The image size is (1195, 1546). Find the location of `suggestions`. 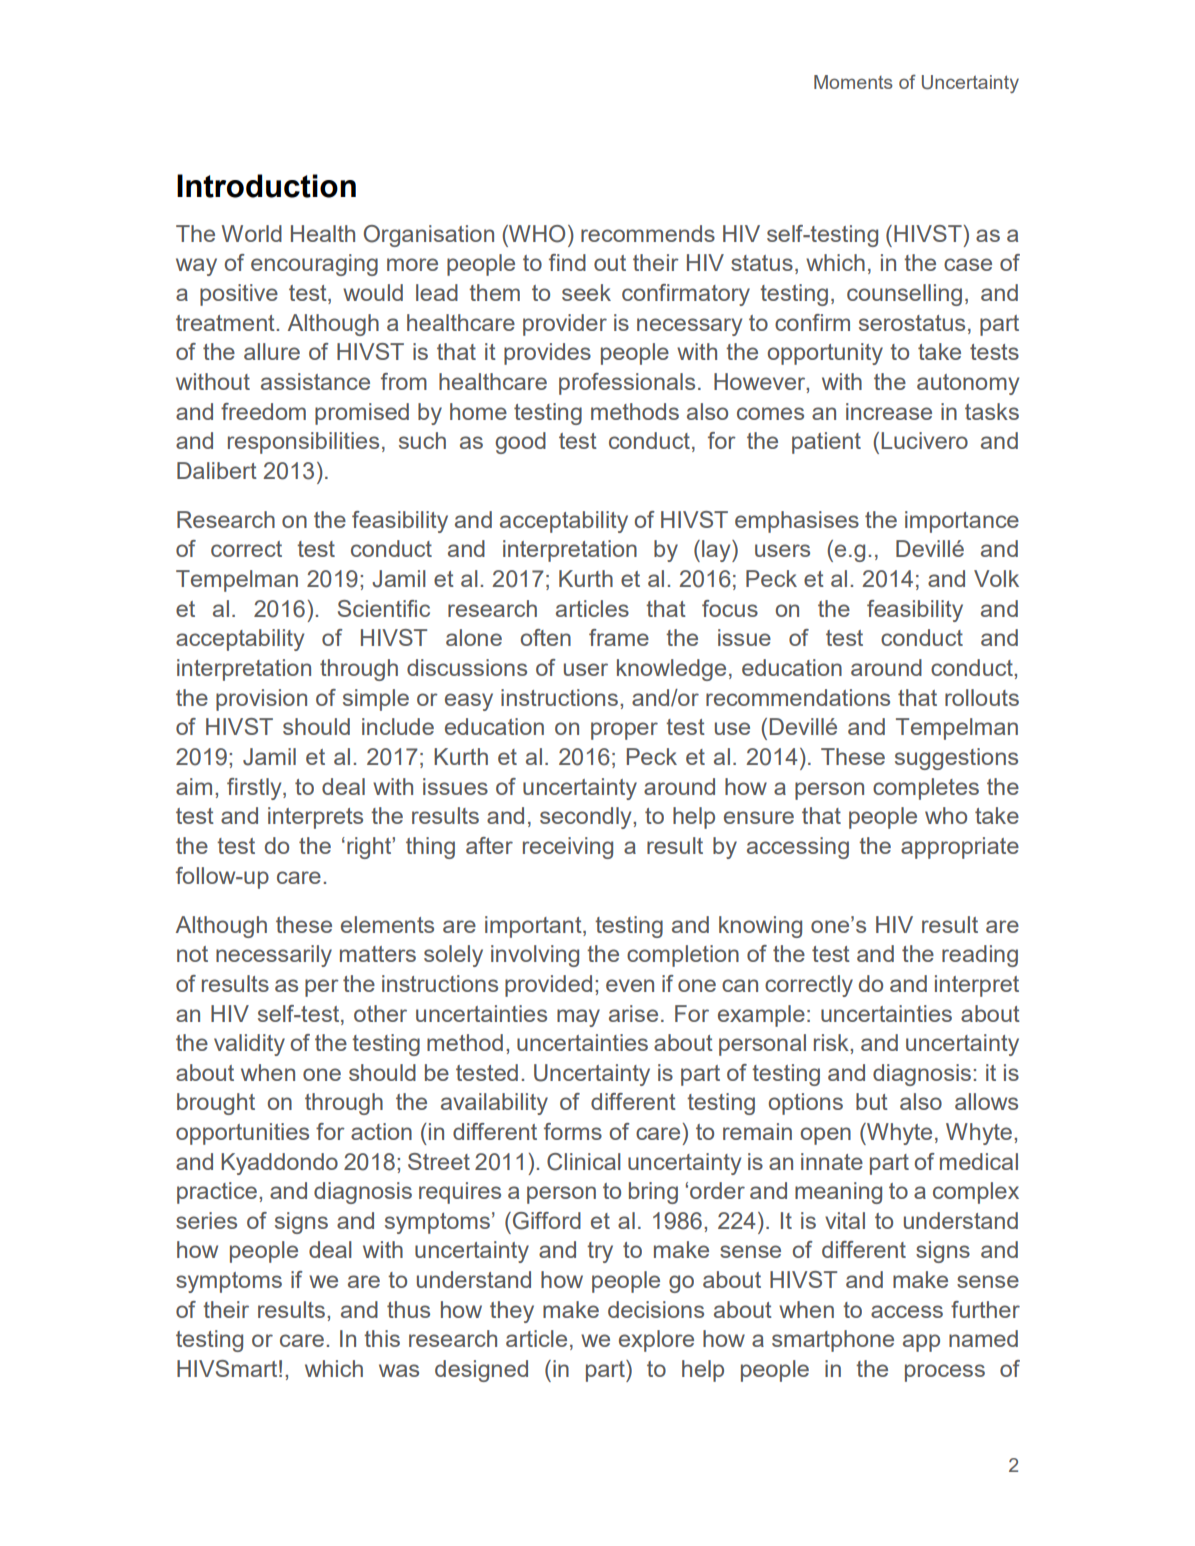

suggestions is located at coordinates (956, 759).
